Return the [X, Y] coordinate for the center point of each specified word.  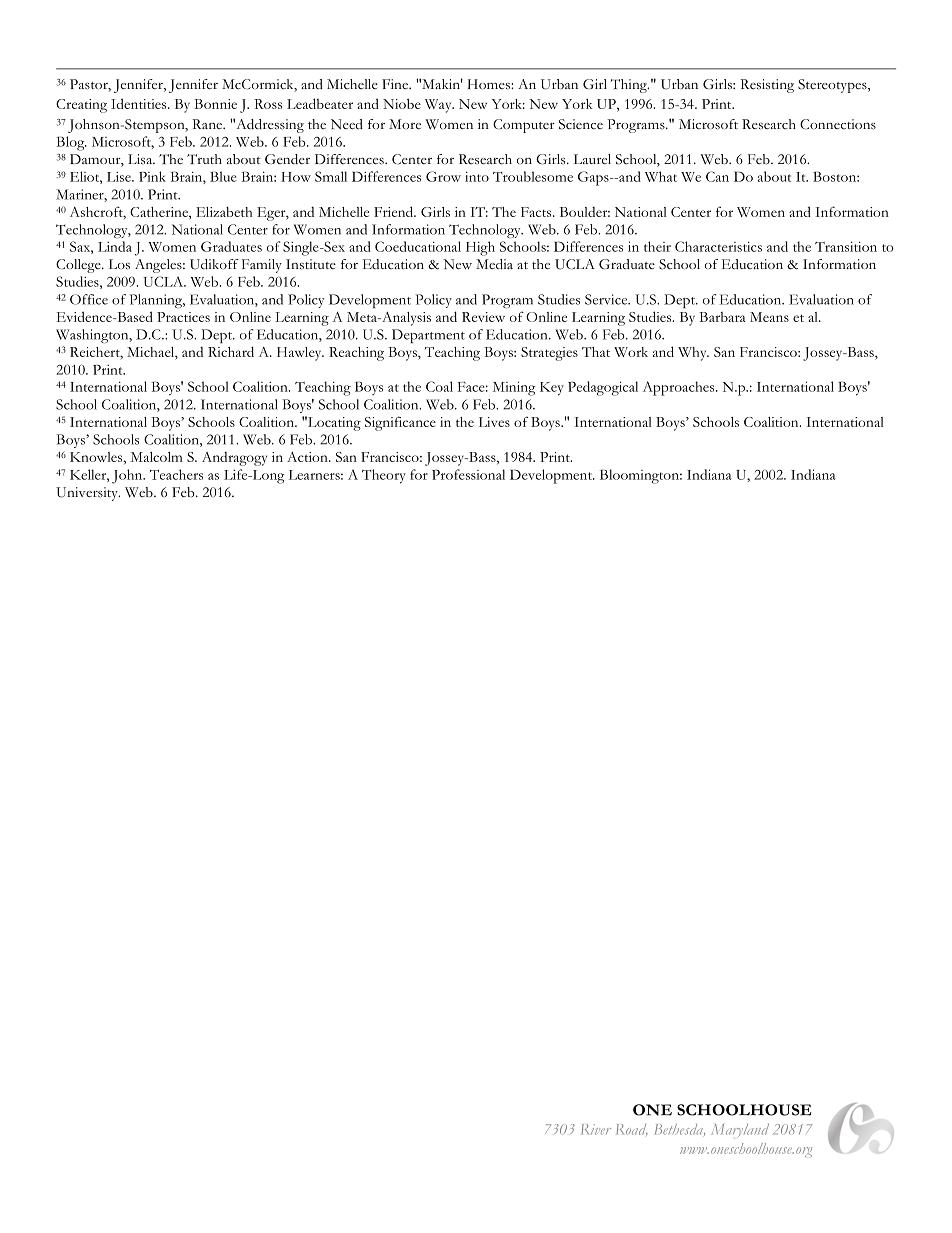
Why [693, 354]
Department [428, 336]
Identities [140, 103]
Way [439, 106]
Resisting [767, 86]
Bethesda [680, 1130]
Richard [231, 351]
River [596, 1129]
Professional [468, 474]
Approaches [680, 388]
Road [632, 1130]
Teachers [176, 474]
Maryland [740, 1131]
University [88, 494]
